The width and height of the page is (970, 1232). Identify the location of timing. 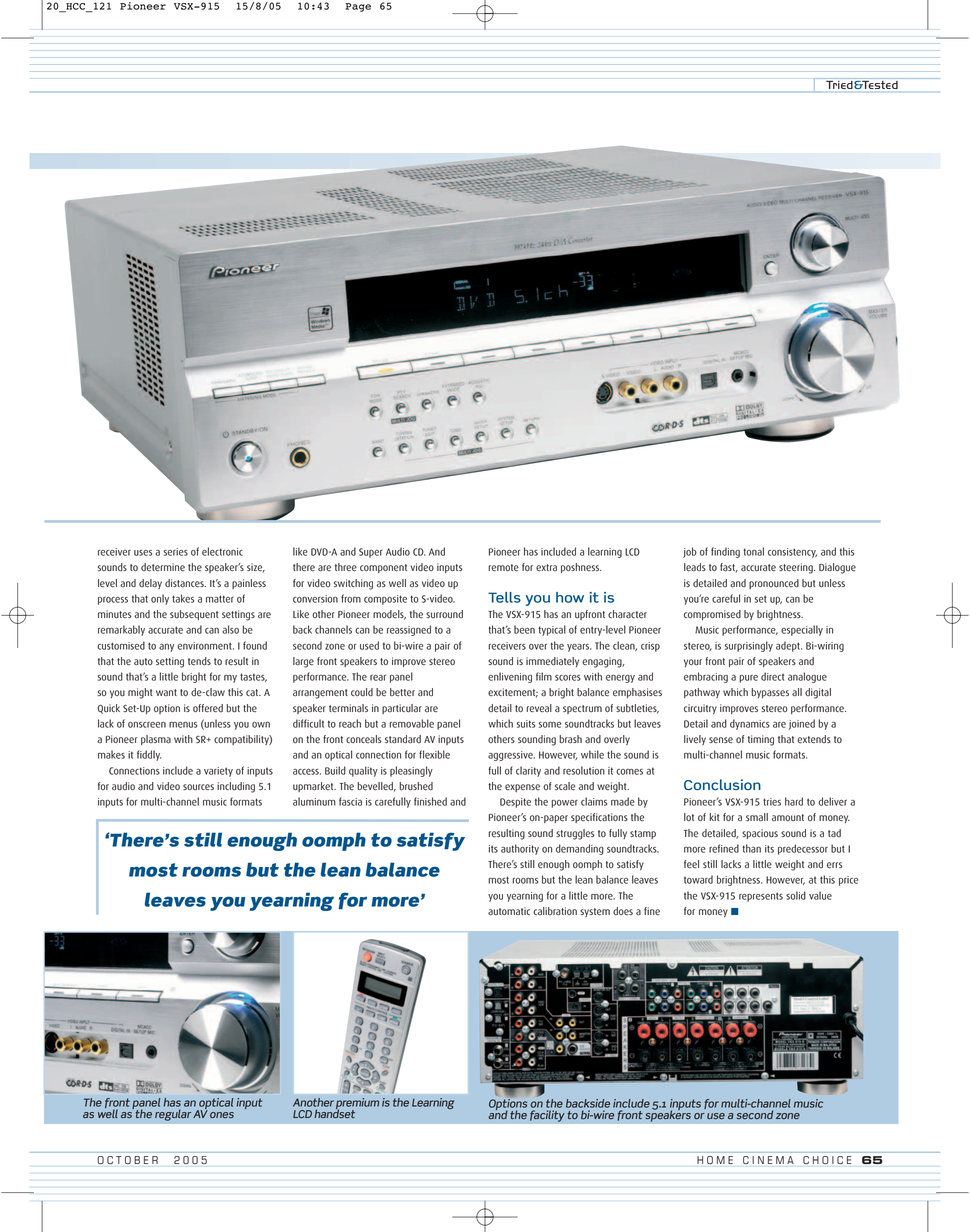
(761, 740).
